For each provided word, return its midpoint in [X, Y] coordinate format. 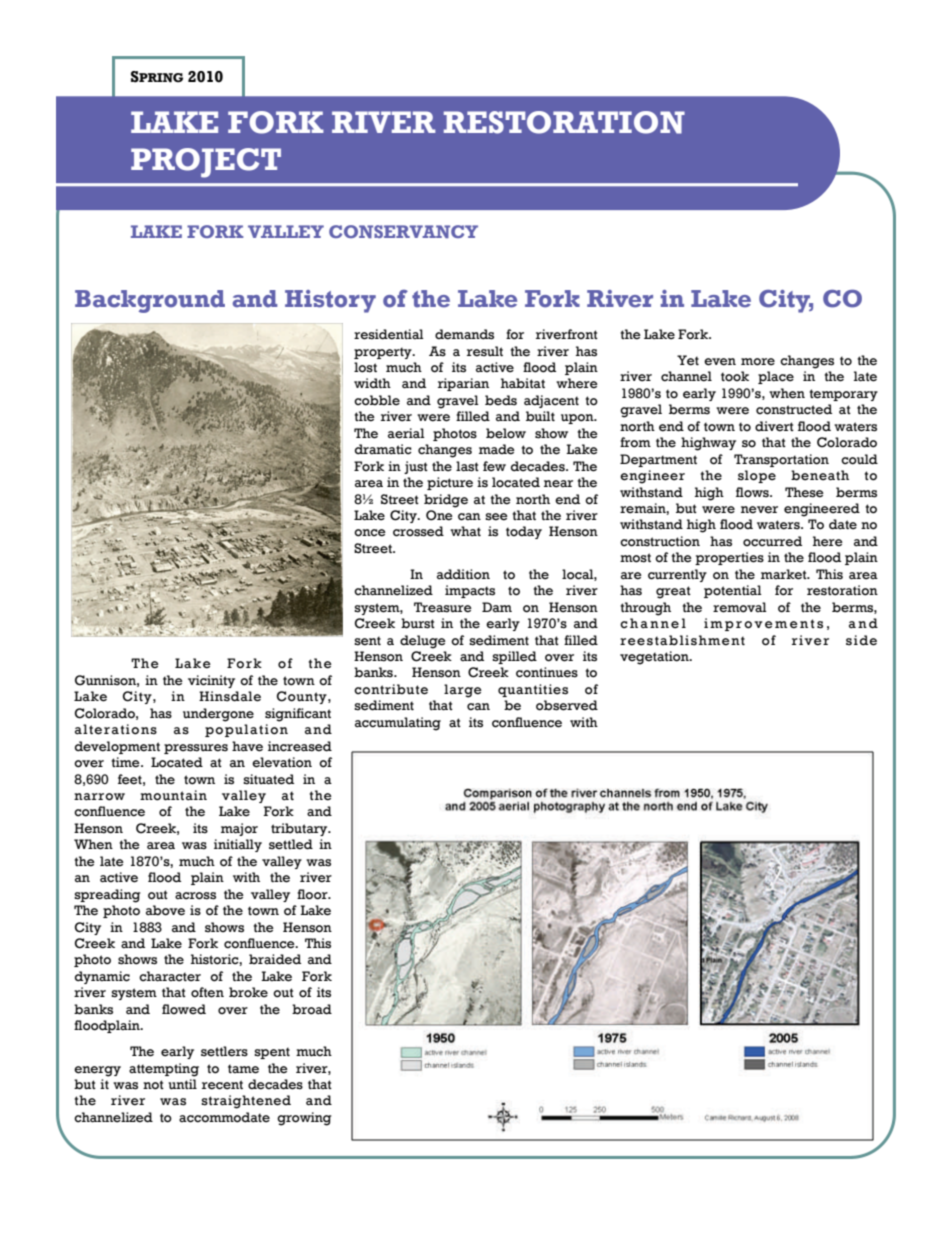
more [758, 362]
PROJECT [206, 163]
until [182, 1084]
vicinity [211, 681]
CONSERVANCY [403, 231]
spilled [514, 657]
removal [740, 607]
